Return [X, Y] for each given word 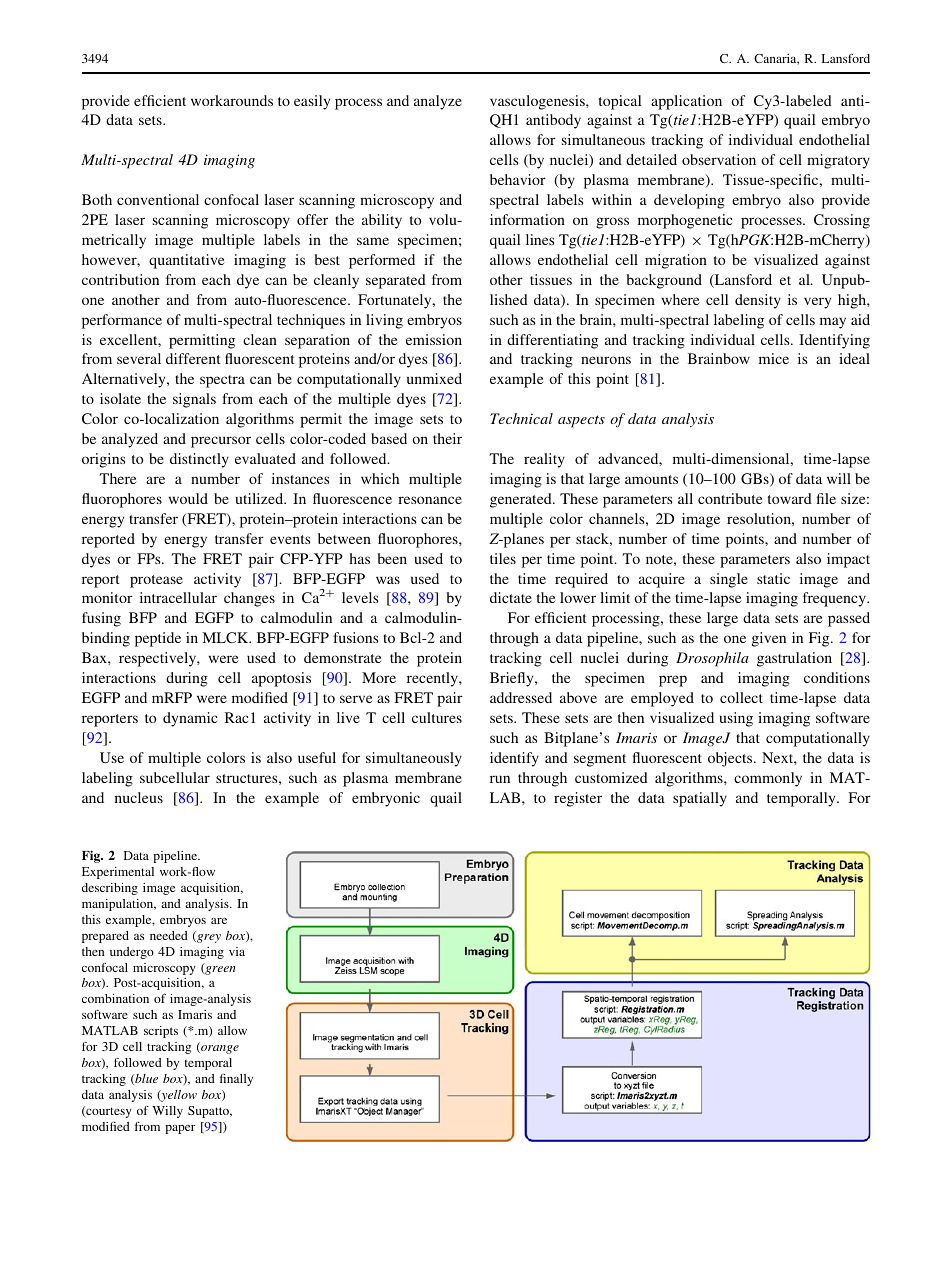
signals [194, 400]
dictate [511, 597]
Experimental [118, 873]
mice [774, 358]
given [769, 639]
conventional [158, 199]
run [500, 779]
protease [156, 581]
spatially [700, 799]
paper [180, 1129]
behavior [518, 179]
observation [719, 159]
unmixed [434, 378]
